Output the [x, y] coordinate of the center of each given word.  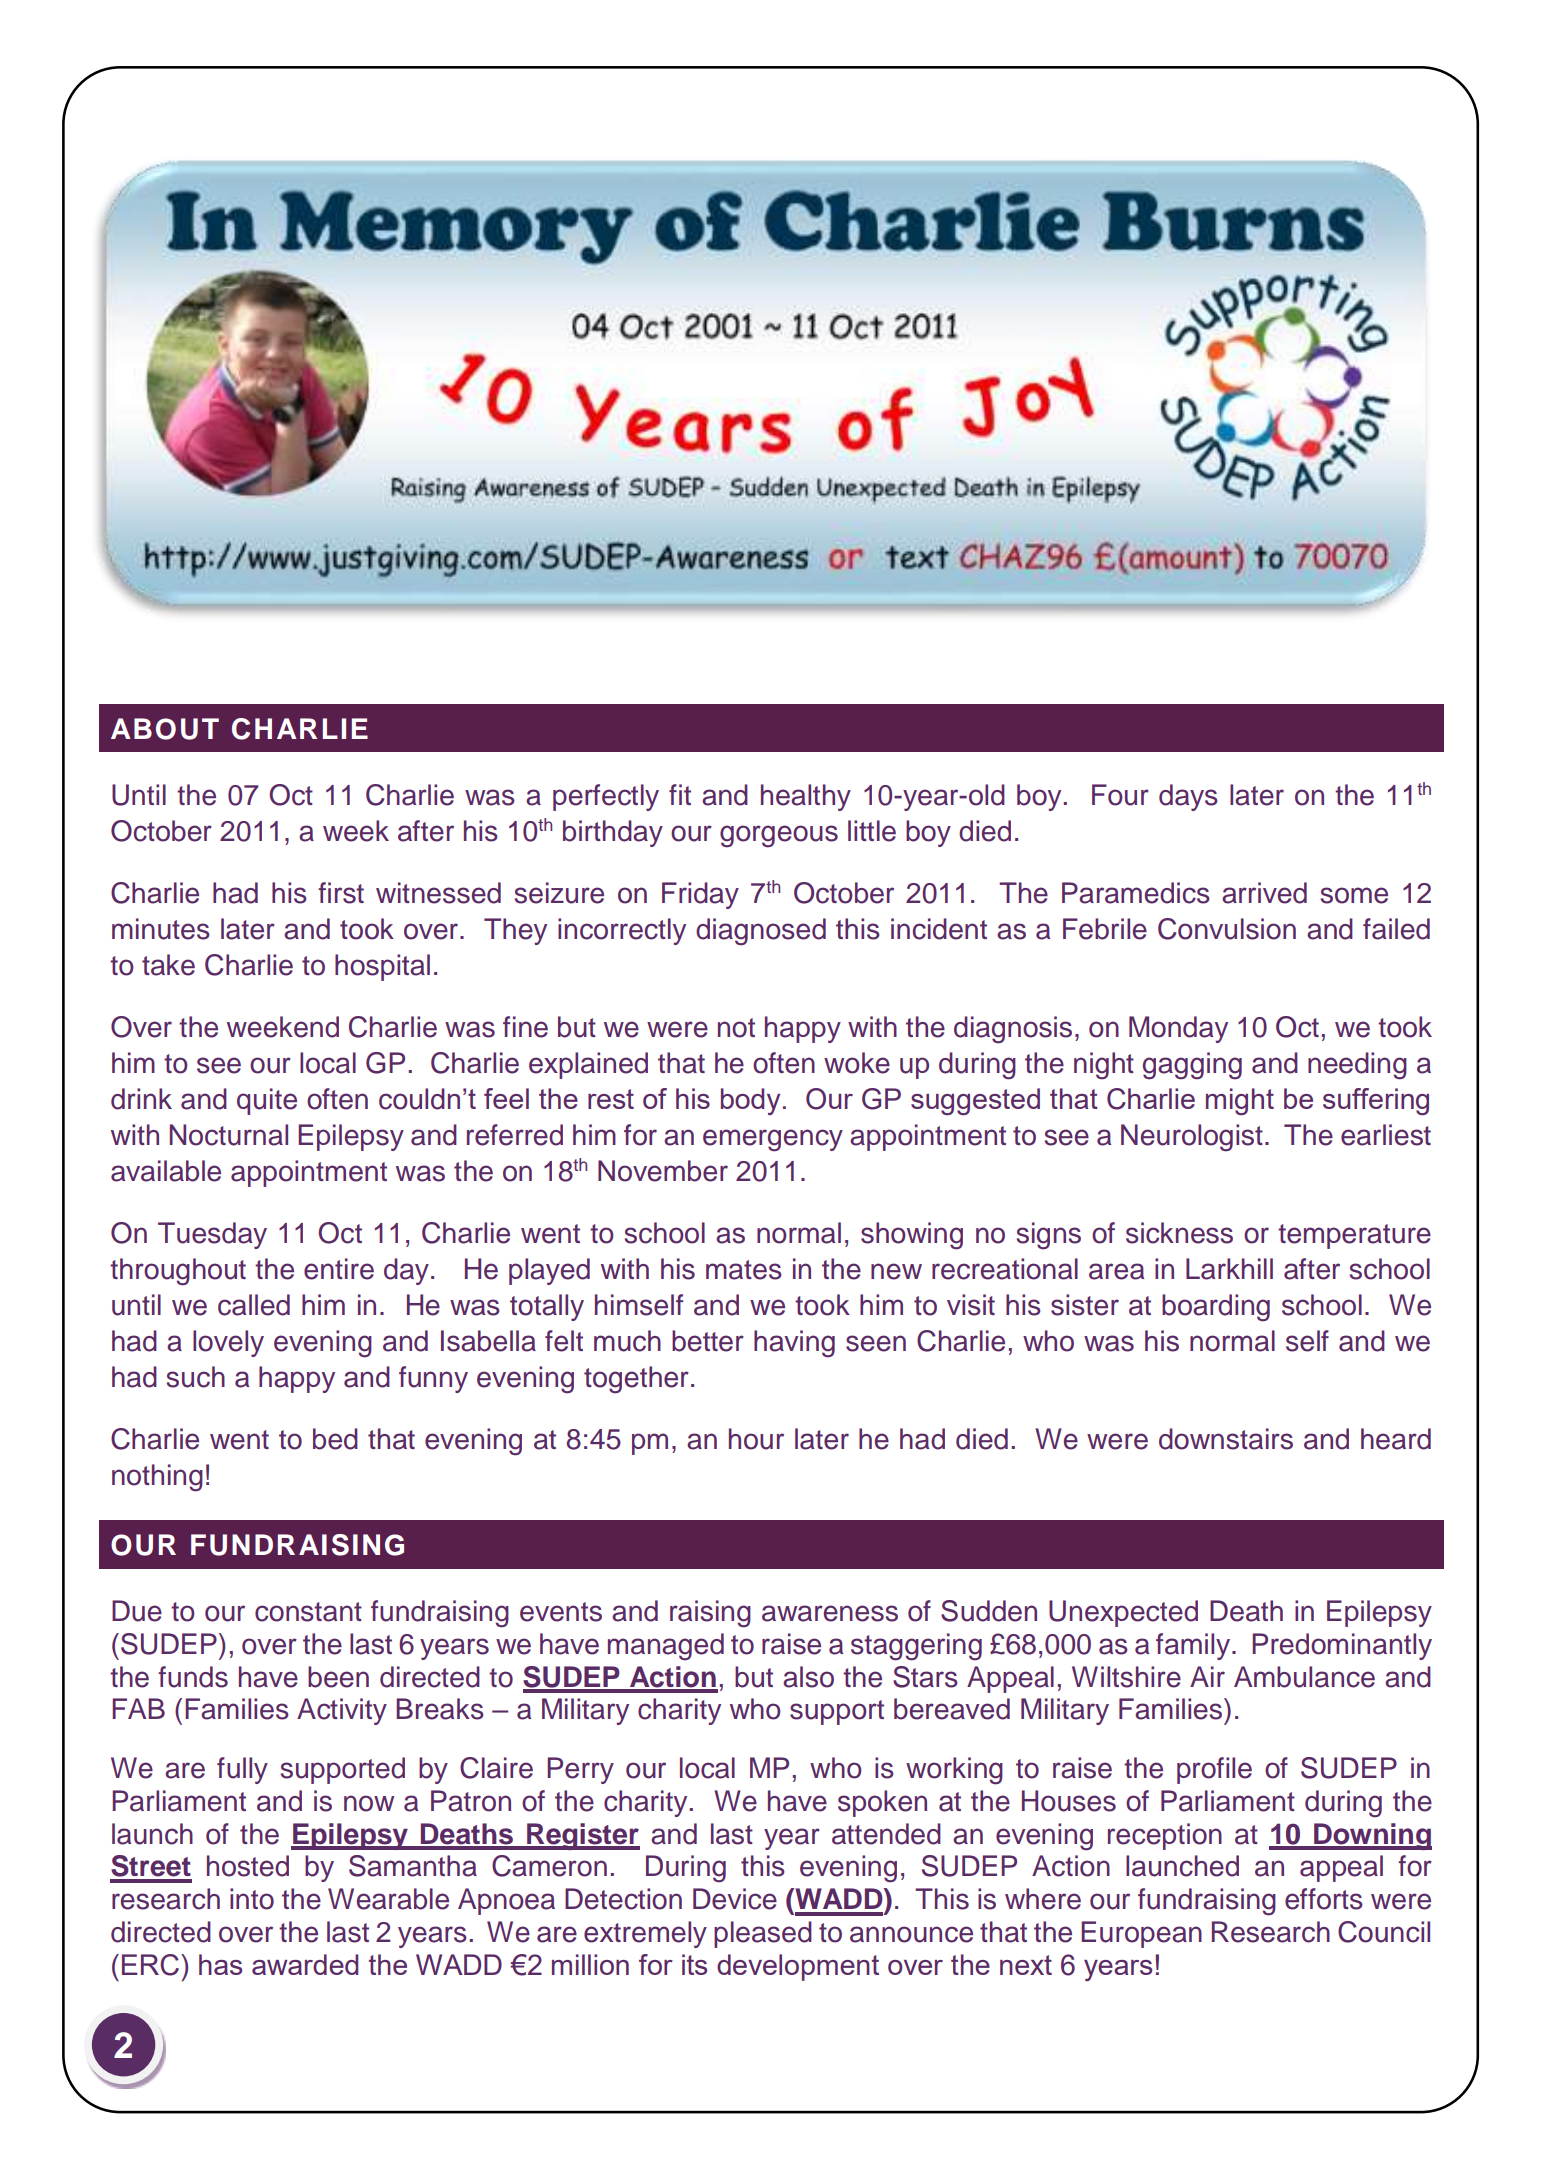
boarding [1216, 1308]
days [1188, 797]
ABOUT [165, 729]
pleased [763, 1934]
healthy [806, 797]
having [794, 1344]
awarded [305, 1964]
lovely [228, 1343]
